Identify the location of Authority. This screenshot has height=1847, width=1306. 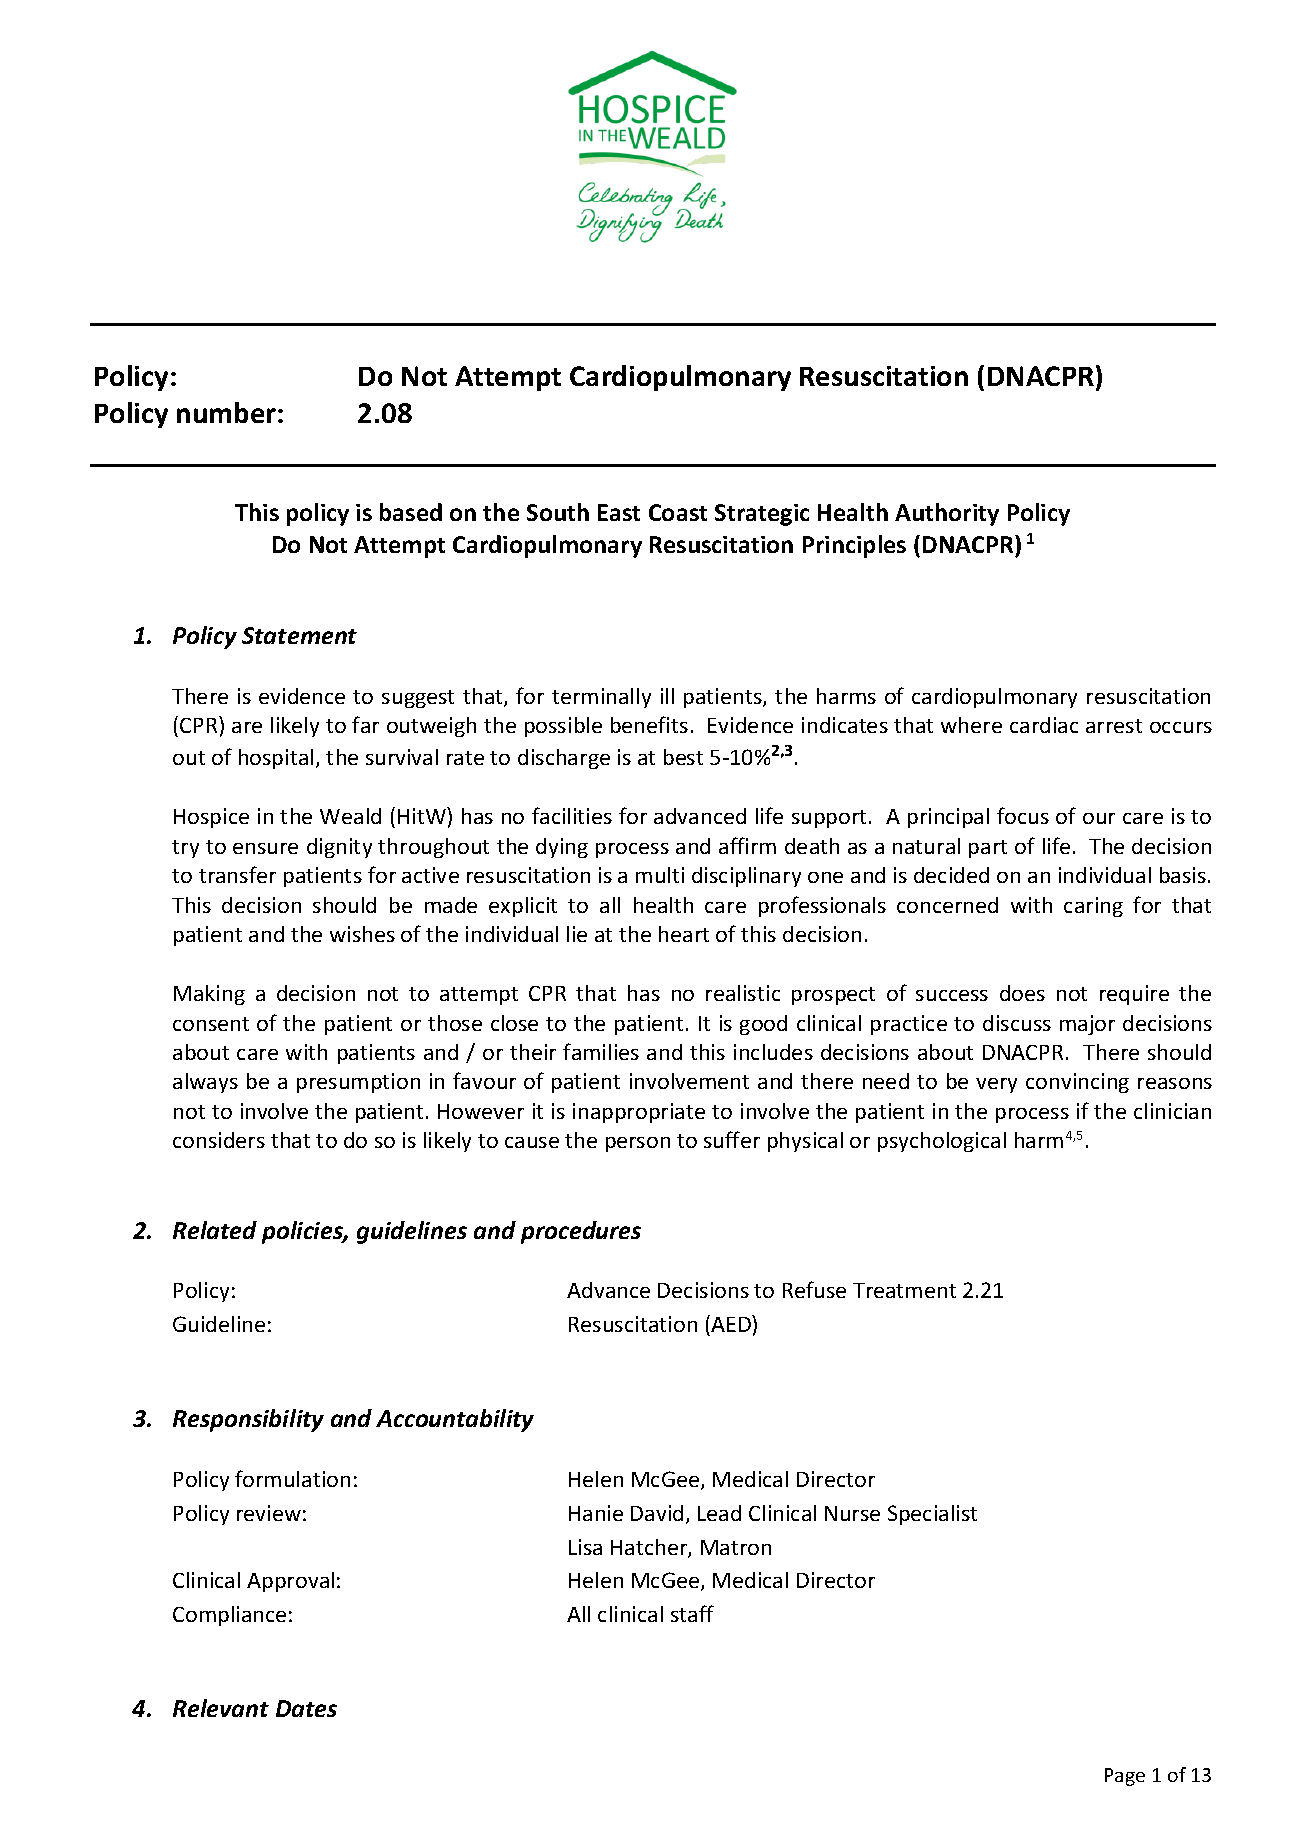
(947, 514).
